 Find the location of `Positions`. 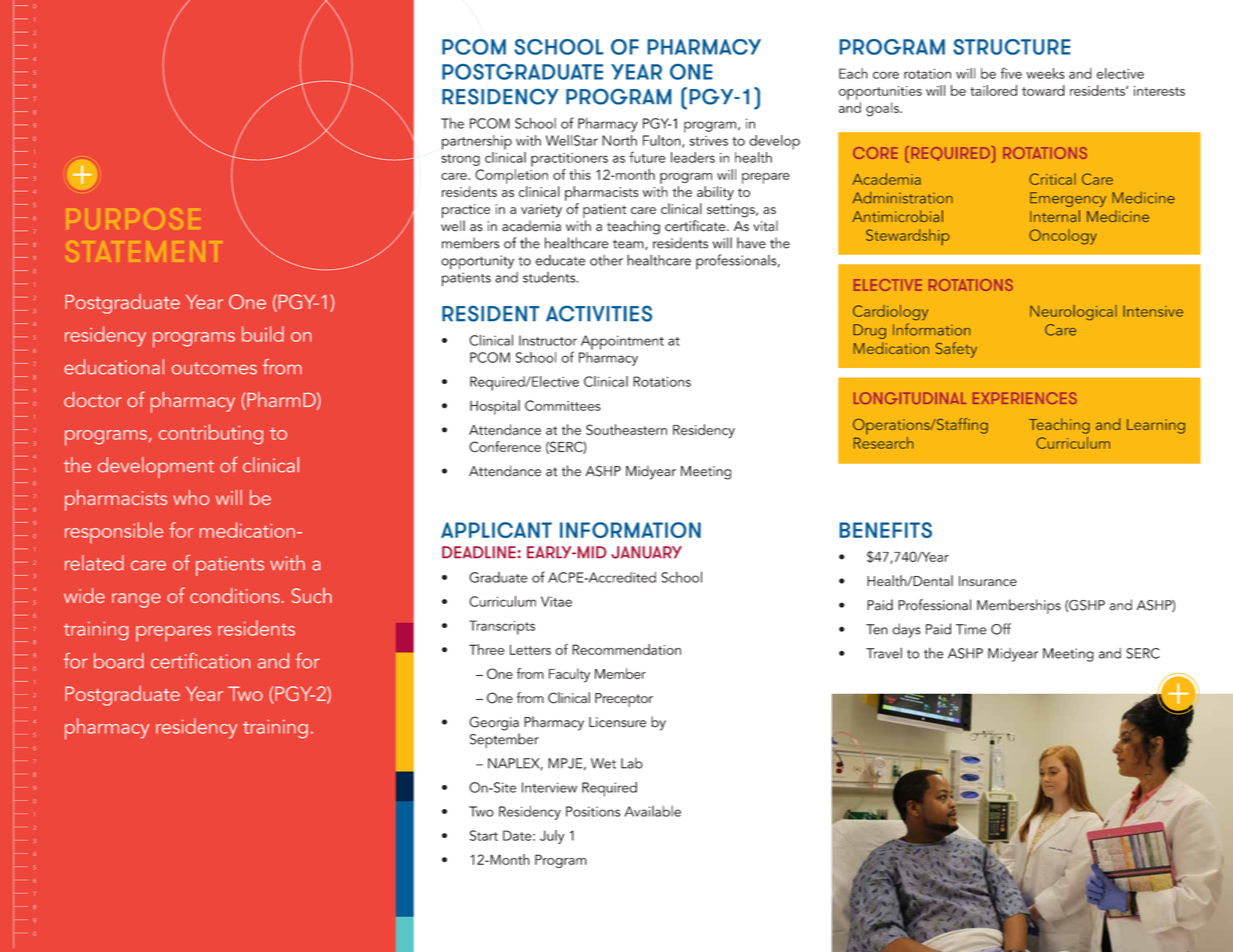

Positions is located at coordinates (593, 811).
